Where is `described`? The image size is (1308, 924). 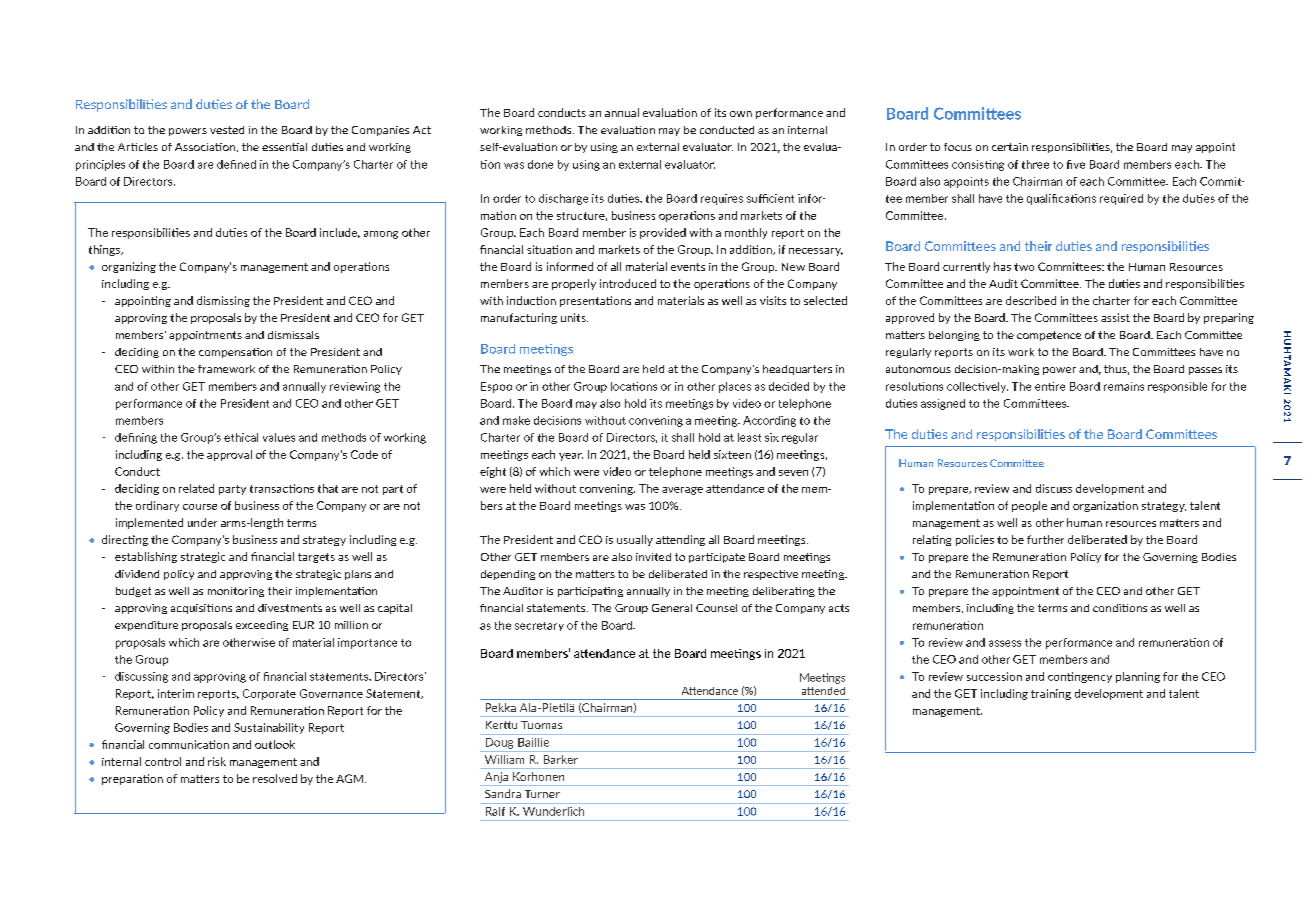
described is located at coordinates (1031, 300).
